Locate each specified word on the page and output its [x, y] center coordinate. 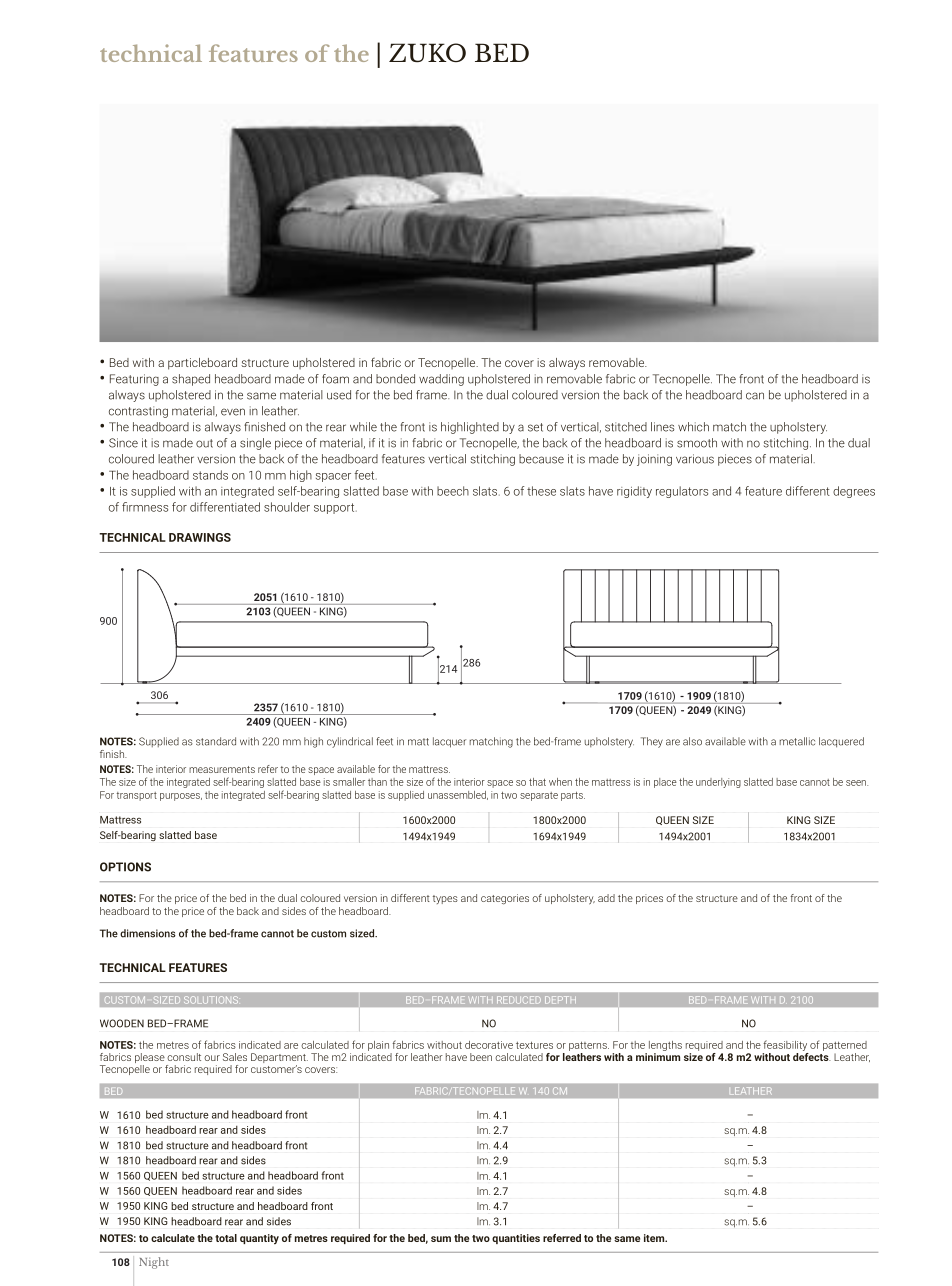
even [233, 412]
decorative [489, 1045]
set [535, 427]
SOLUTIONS [211, 999]
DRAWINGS [200, 537]
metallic [797, 741]
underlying [718, 783]
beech [453, 491]
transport [137, 796]
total [226, 1238]
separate [539, 796]
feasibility [785, 1045]
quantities [516, 1239]
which [693, 427]
